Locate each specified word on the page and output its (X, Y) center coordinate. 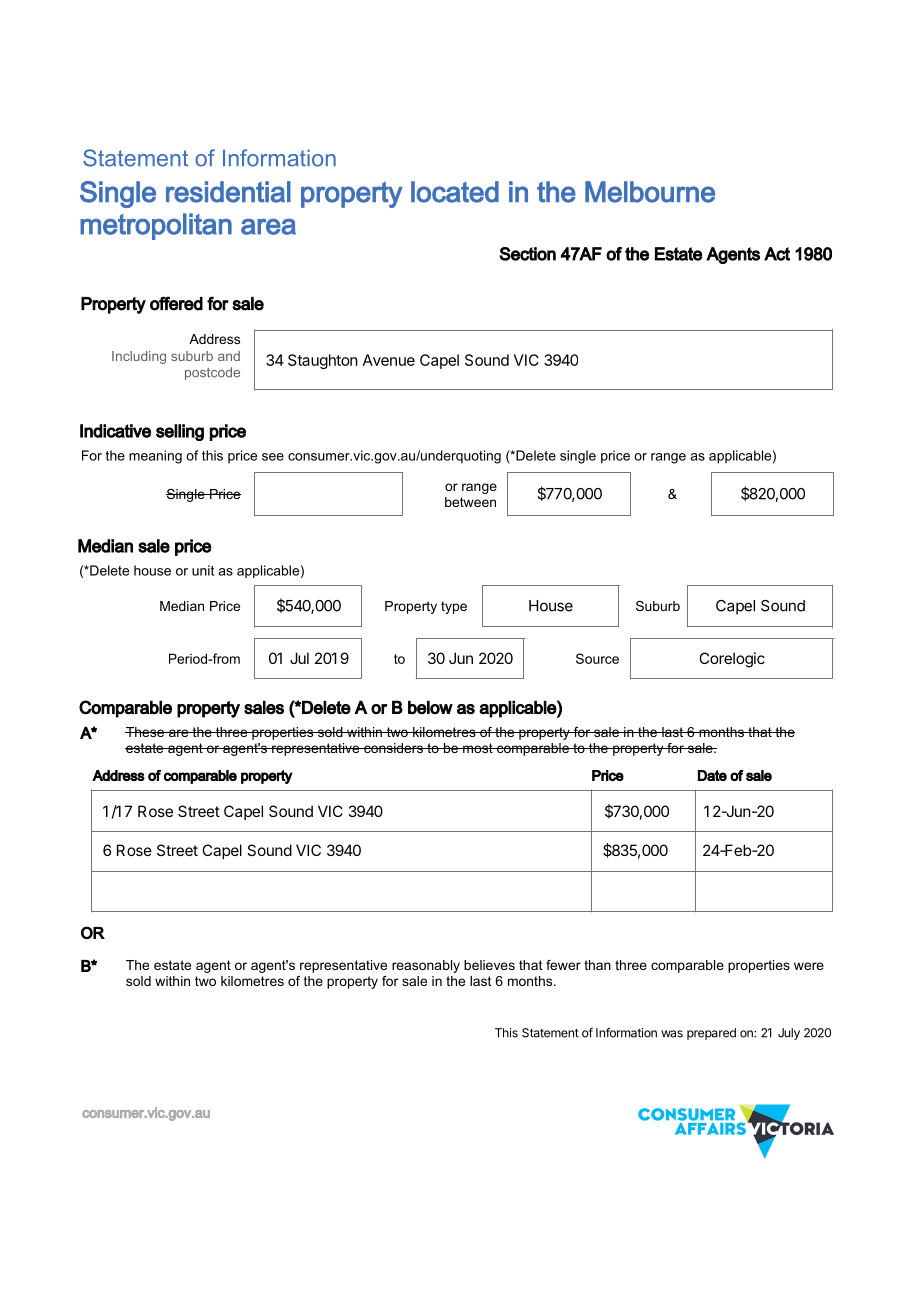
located (455, 192)
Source (597, 658)
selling (180, 432)
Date (712, 775)
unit (203, 570)
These (146, 732)
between (470, 502)
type (454, 607)
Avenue (389, 360)
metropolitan (156, 226)
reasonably (426, 966)
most (478, 748)
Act (777, 254)
